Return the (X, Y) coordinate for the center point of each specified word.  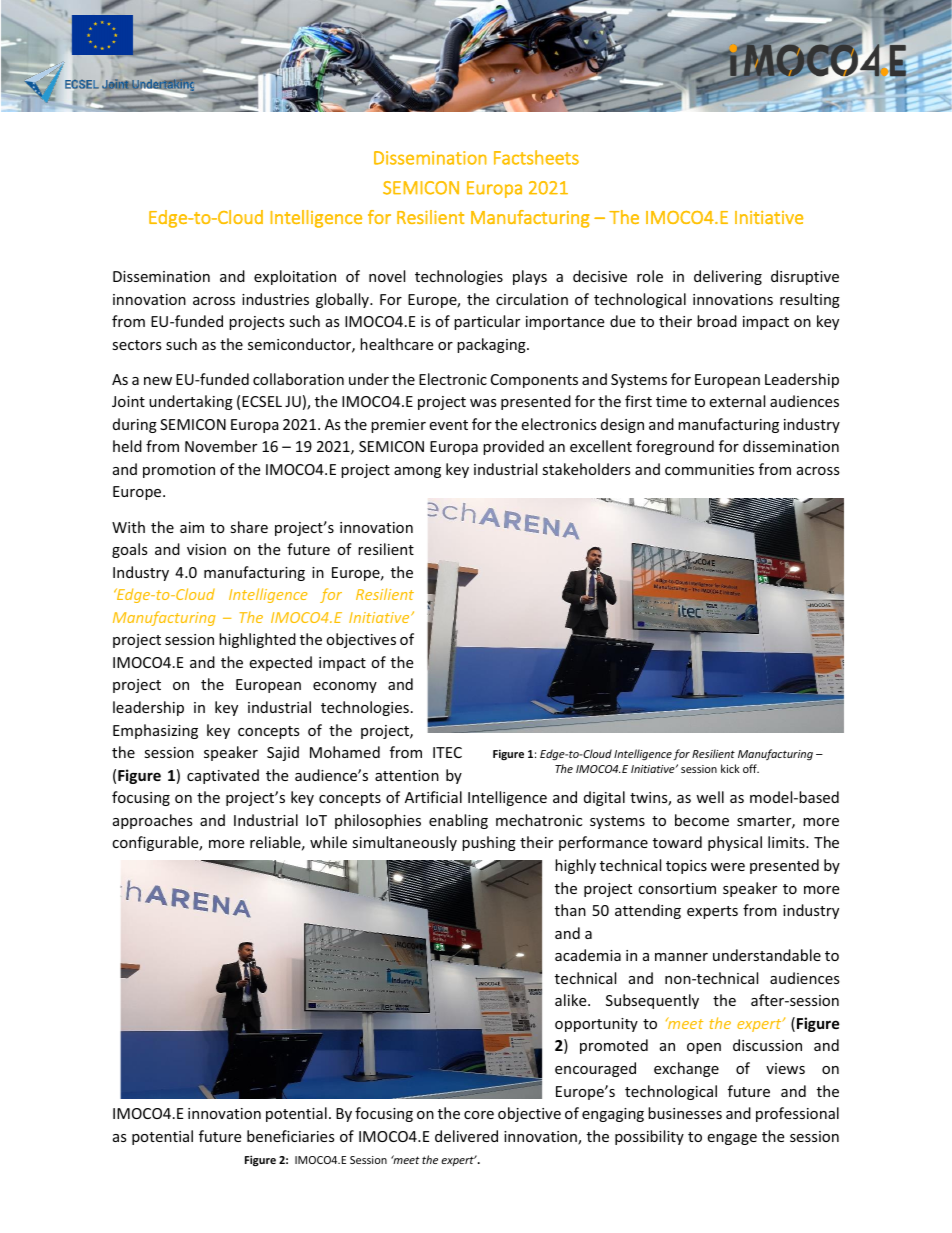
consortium (677, 888)
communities (709, 469)
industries (275, 299)
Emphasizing (155, 731)
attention (407, 775)
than (570, 910)
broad (717, 321)
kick (730, 768)
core (479, 1115)
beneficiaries (291, 1136)
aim (192, 527)
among (417, 472)
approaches (153, 821)
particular (487, 322)
